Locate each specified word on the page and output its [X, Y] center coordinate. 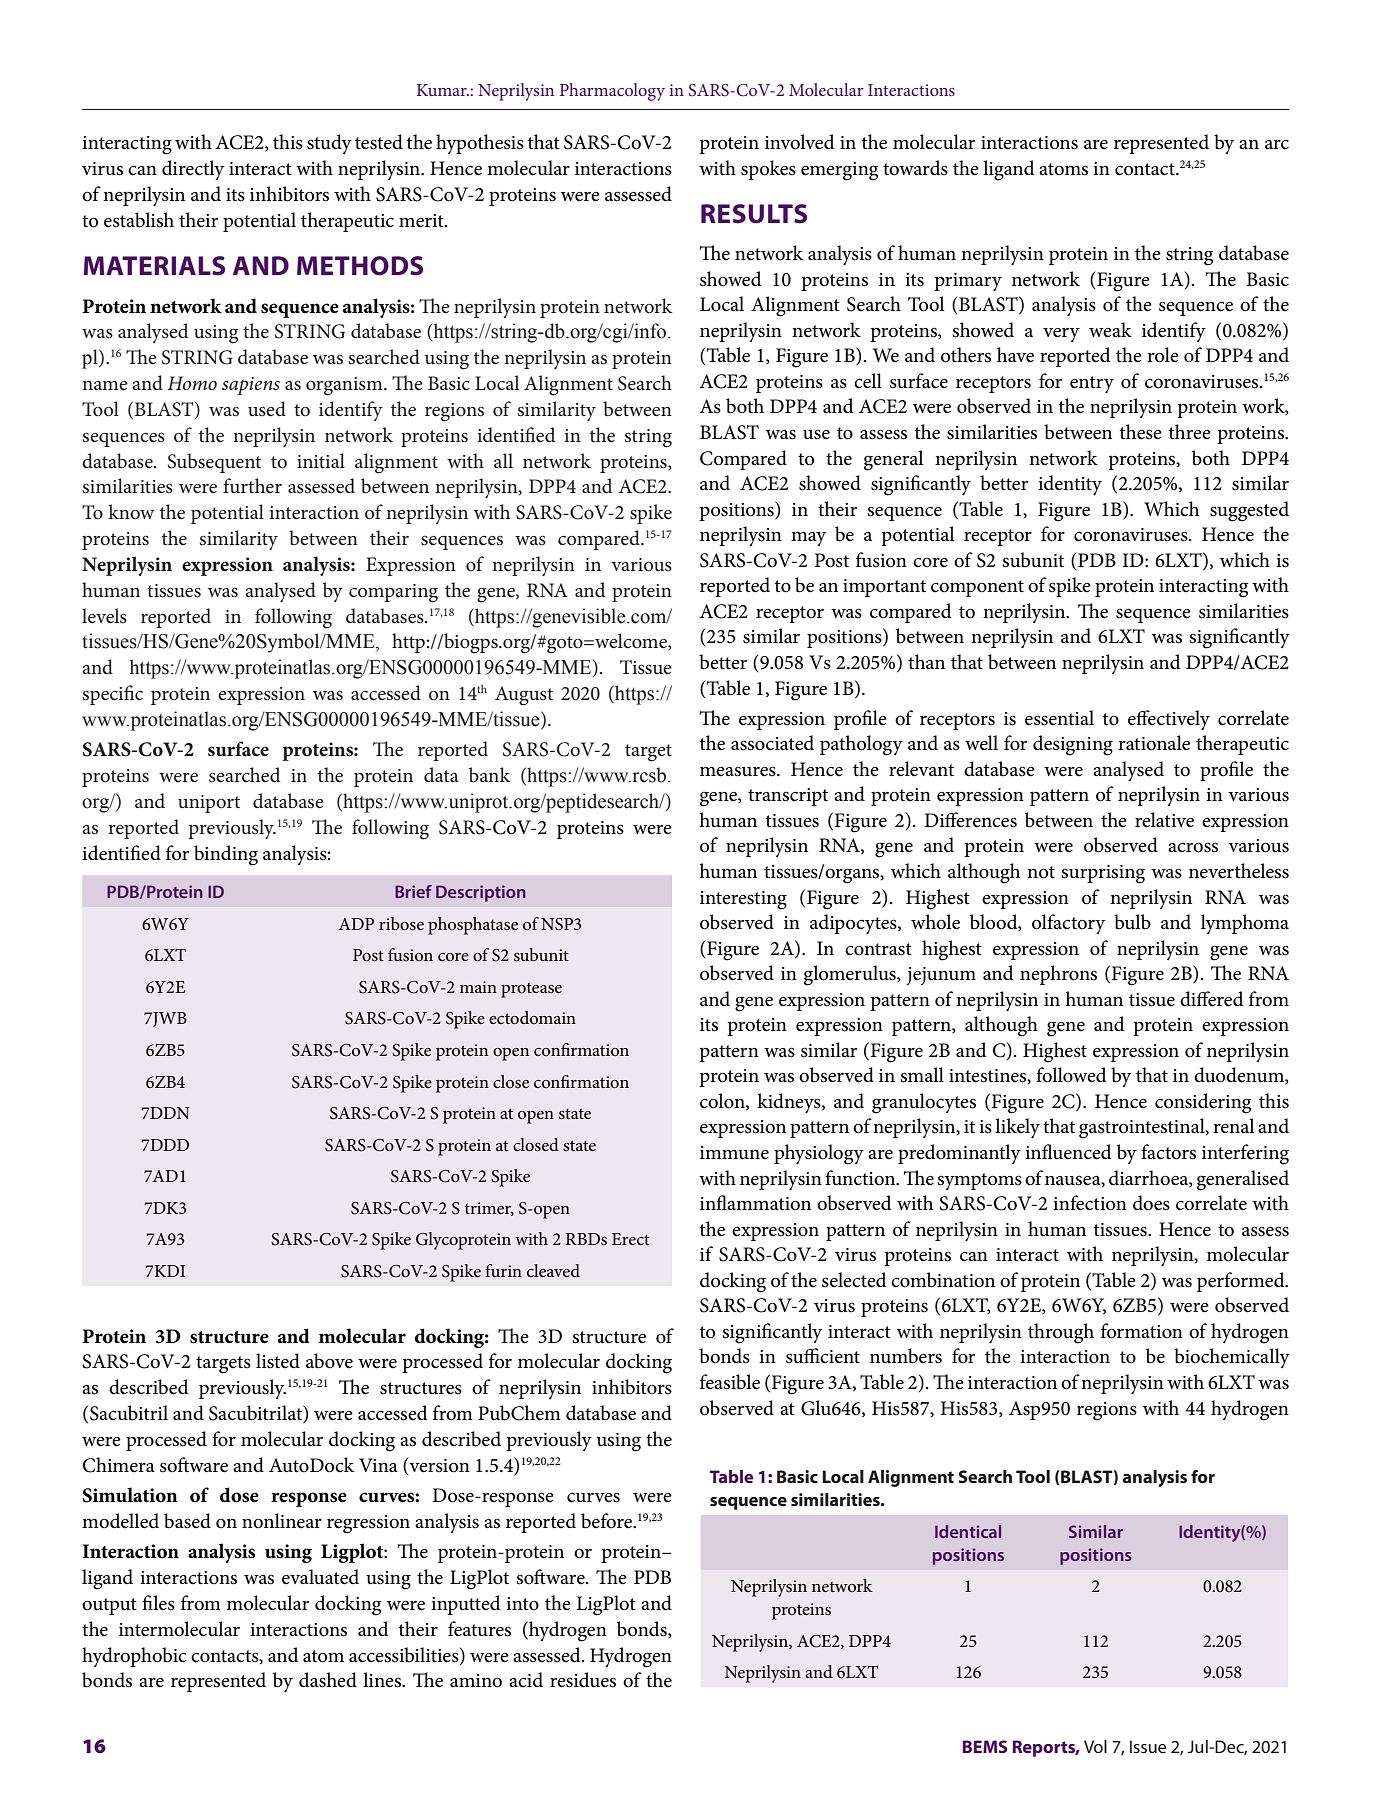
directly [193, 170]
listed [278, 1361]
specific [113, 695]
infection [1090, 1203]
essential [1059, 718]
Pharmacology [612, 92]
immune [734, 1153]
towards [915, 168]
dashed [328, 1680]
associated [772, 743]
